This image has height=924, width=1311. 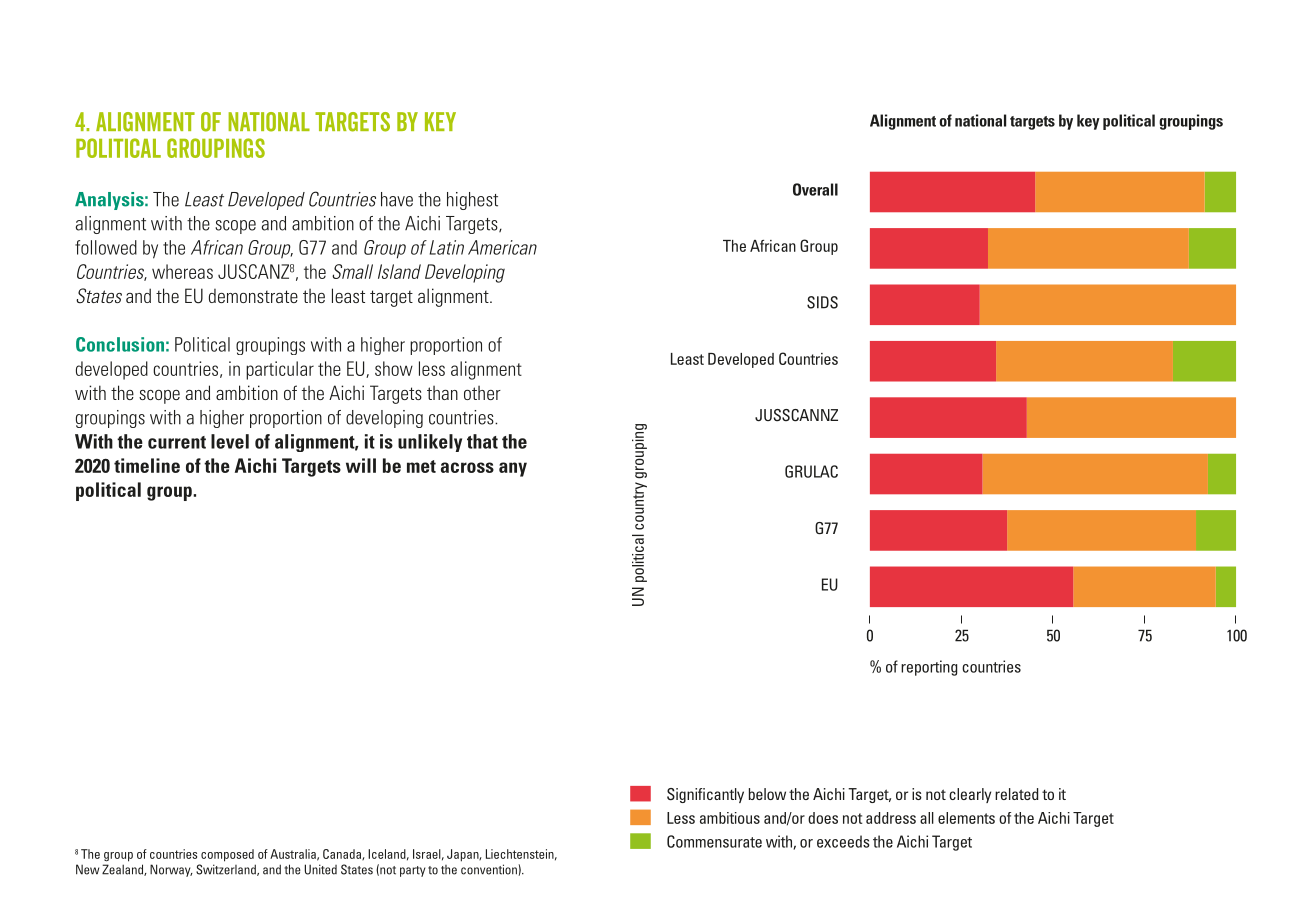 What do you see at coordinates (482, 441) in the image?
I see `that` at bounding box center [482, 441].
